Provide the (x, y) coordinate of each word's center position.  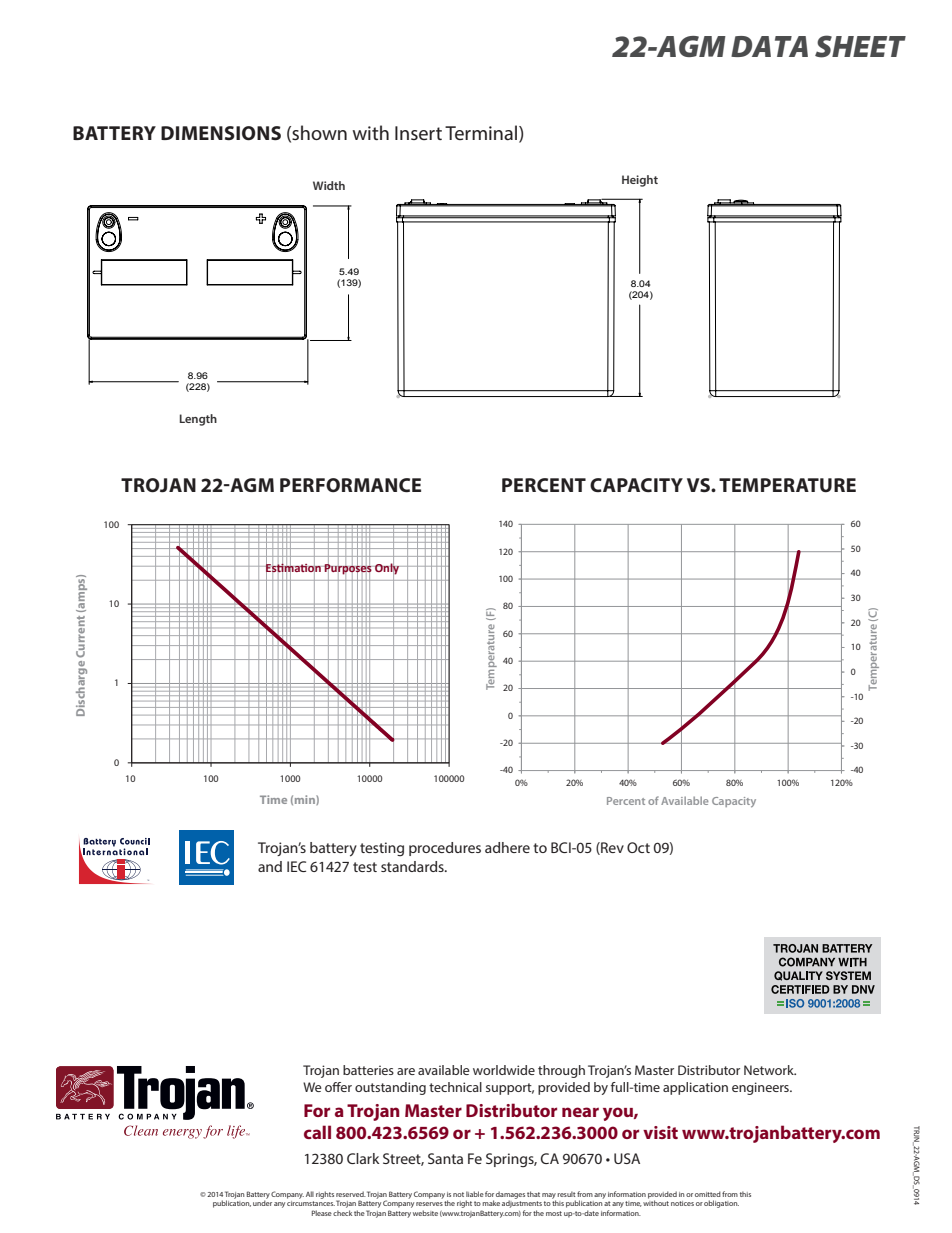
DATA (769, 46)
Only (387, 568)
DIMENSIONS (221, 133)
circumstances (311, 1203)
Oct (638, 847)
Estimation (293, 567)
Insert (418, 133)
